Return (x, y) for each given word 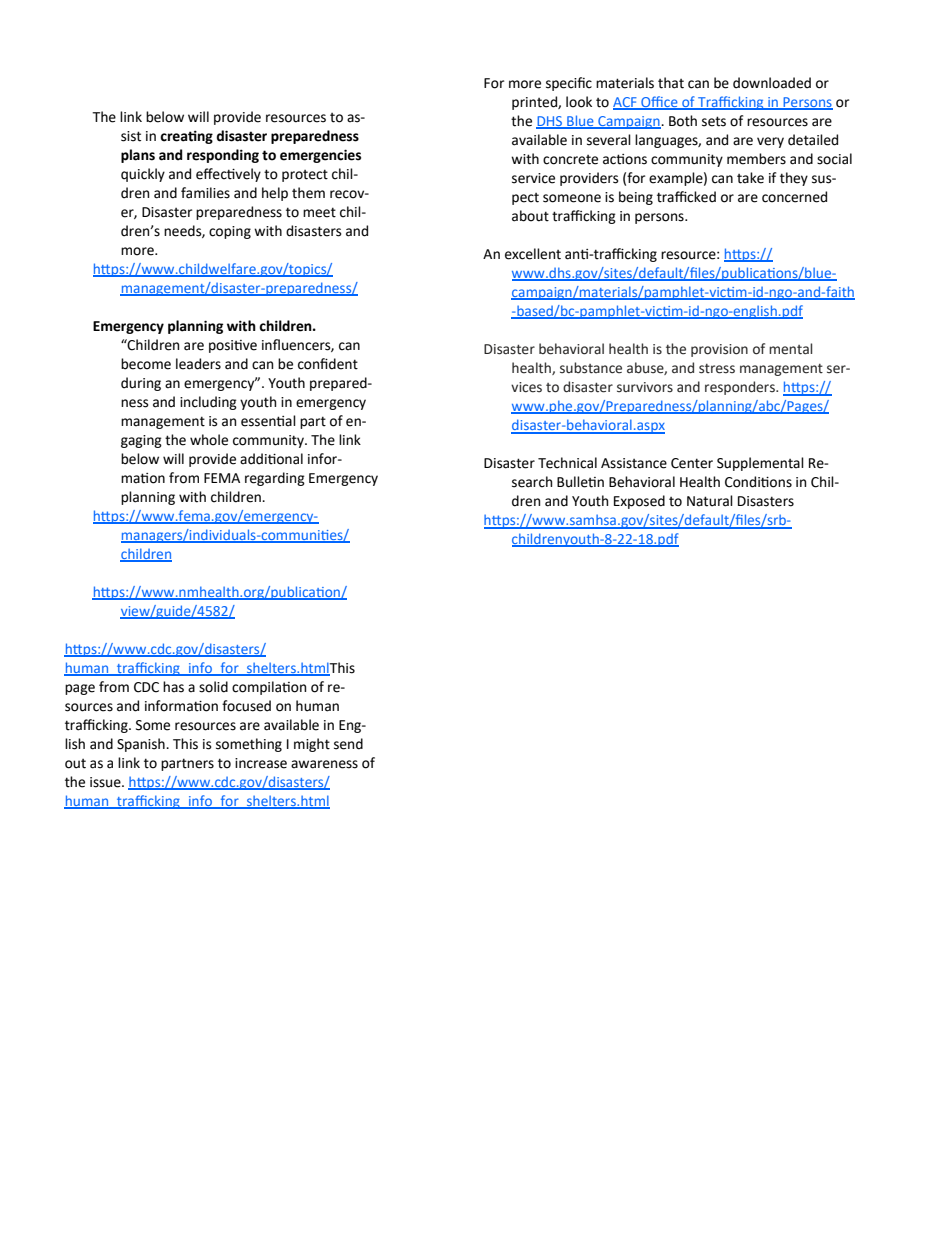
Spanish (142, 745)
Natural (710, 501)
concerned (794, 197)
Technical (567, 463)
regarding (275, 479)
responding (223, 156)
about (530, 216)
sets (714, 121)
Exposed (639, 502)
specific (569, 84)
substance (591, 368)
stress (717, 369)
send (348, 744)
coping (230, 232)
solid (213, 687)
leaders (198, 364)
